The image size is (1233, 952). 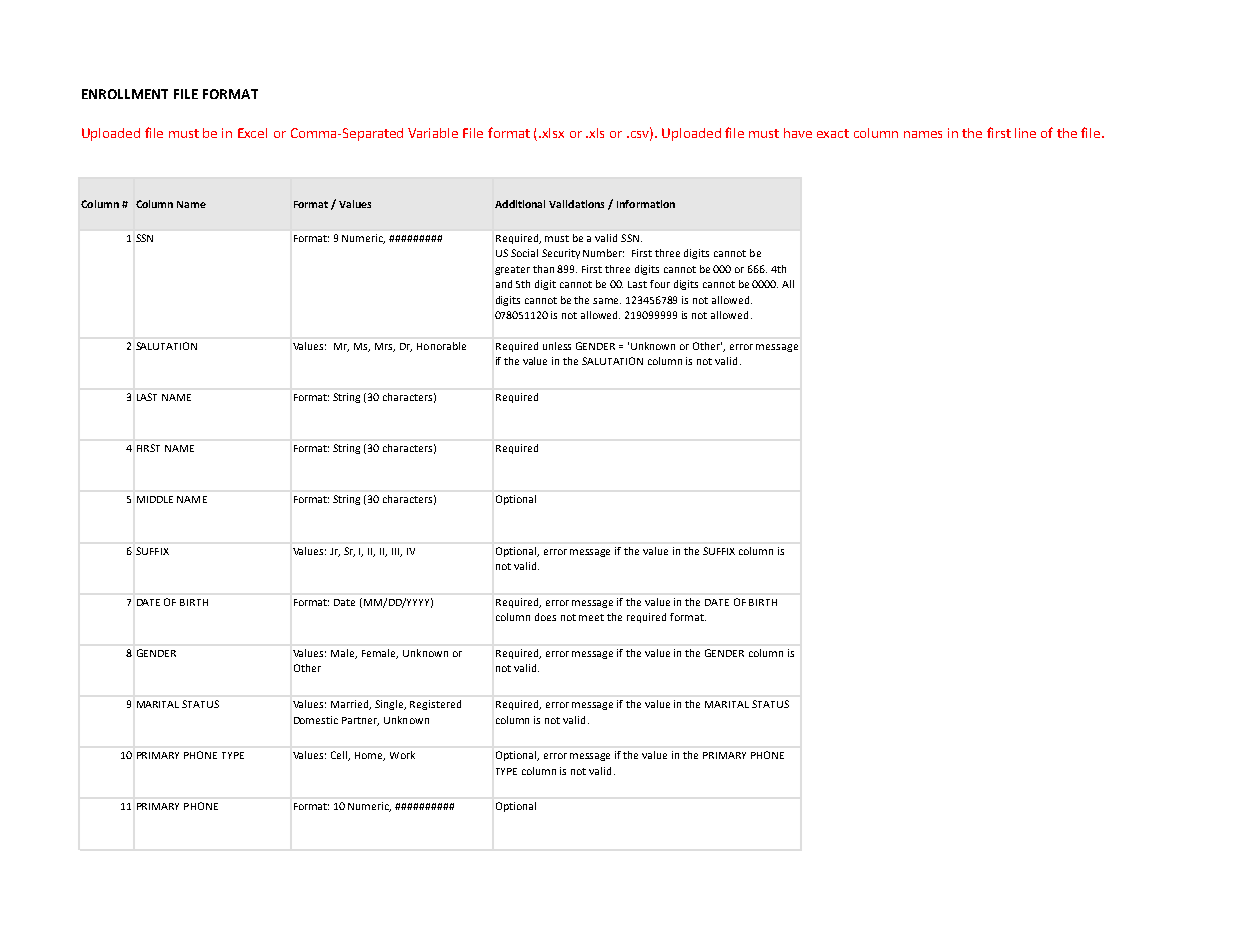 What do you see at coordinates (545, 617) in the screenshot?
I see `does` at bounding box center [545, 617].
